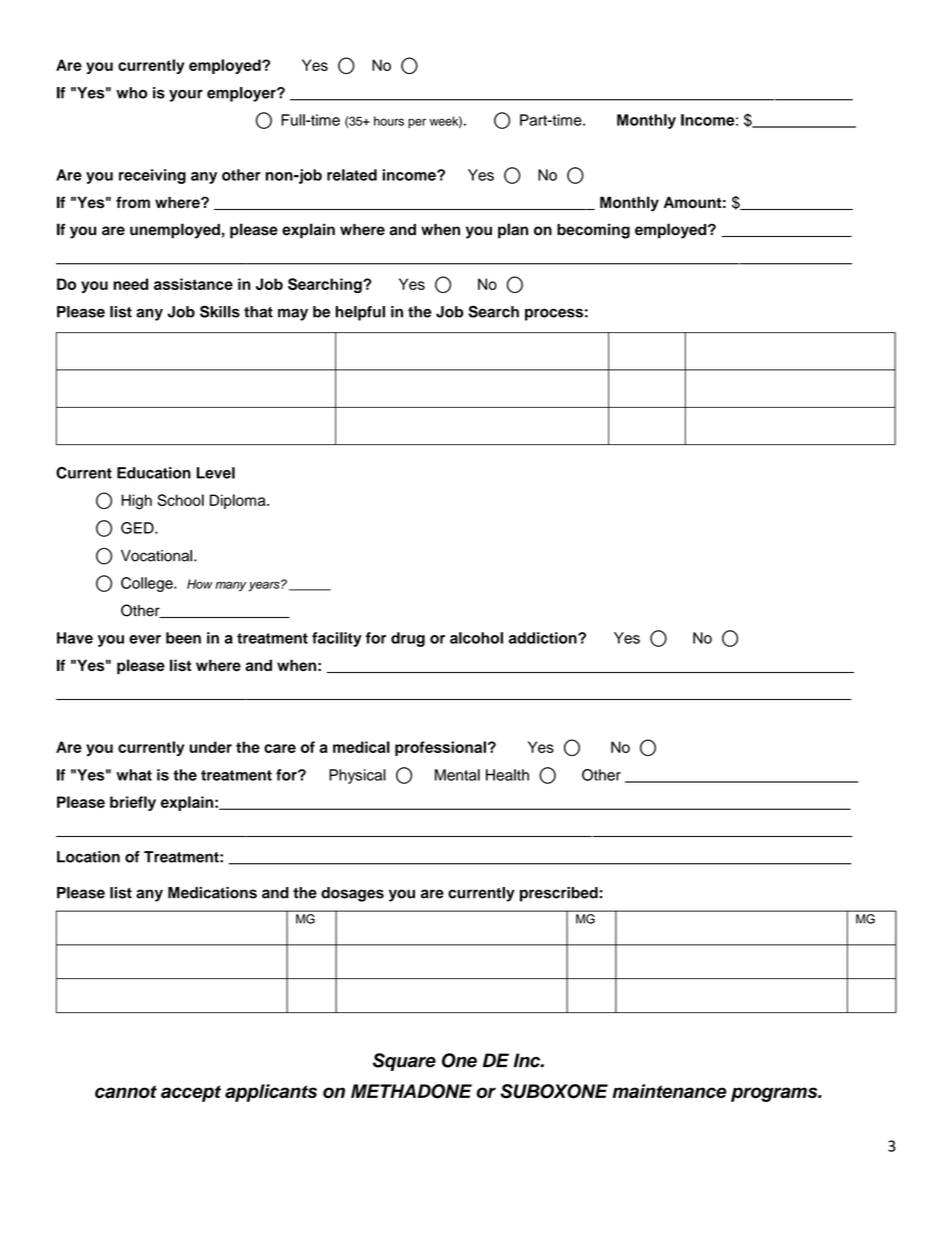  What do you see at coordinates (126, 1091) in the screenshot?
I see `cannot` at bounding box center [126, 1091].
